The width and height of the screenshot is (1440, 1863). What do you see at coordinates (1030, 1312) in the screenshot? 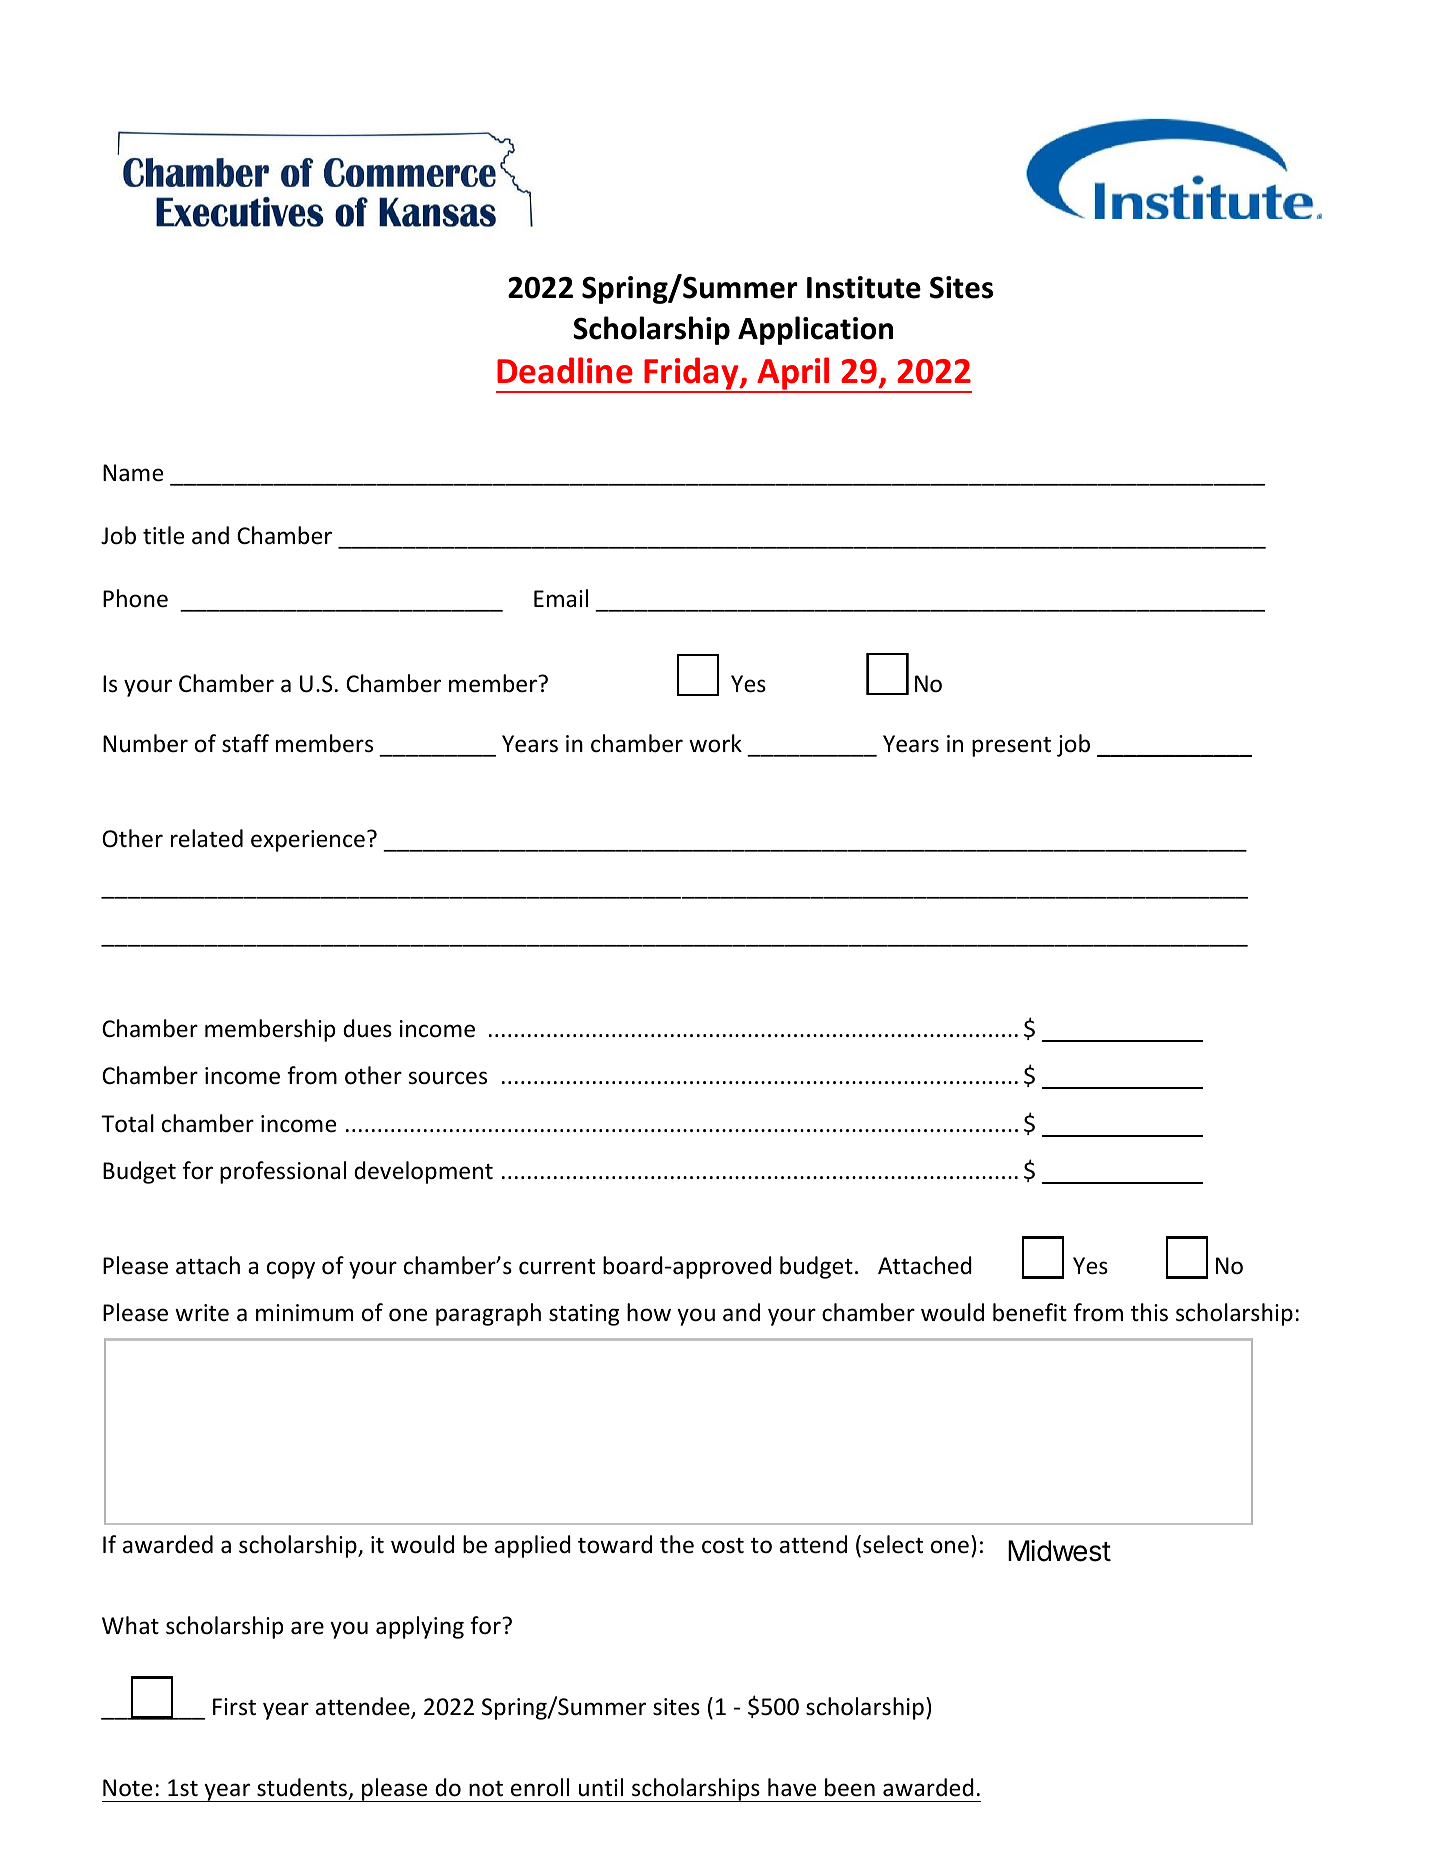
I see `benefit` at bounding box center [1030, 1312].
